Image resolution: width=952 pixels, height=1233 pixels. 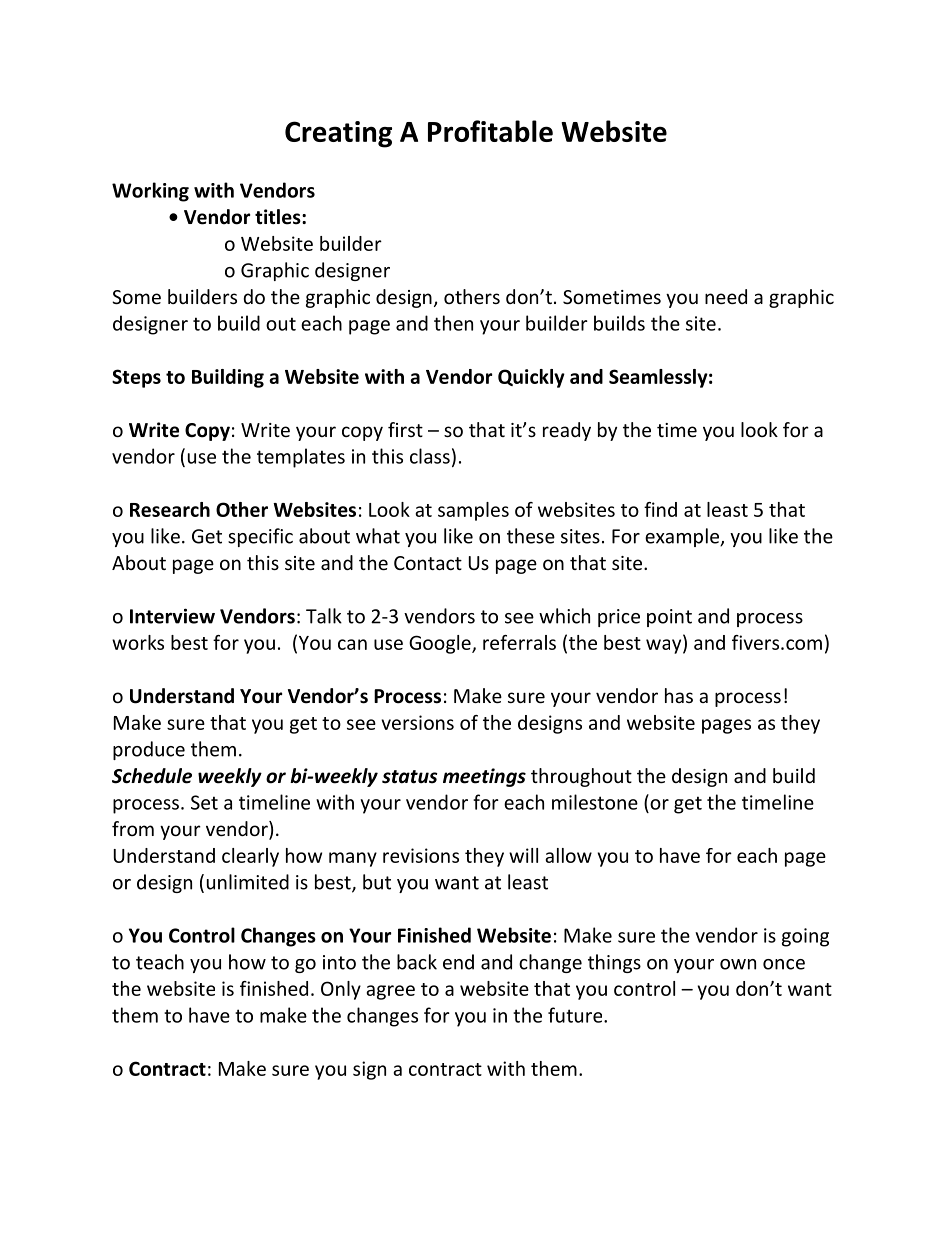 What do you see at coordinates (204, 802) in the screenshot?
I see `Set` at bounding box center [204, 802].
